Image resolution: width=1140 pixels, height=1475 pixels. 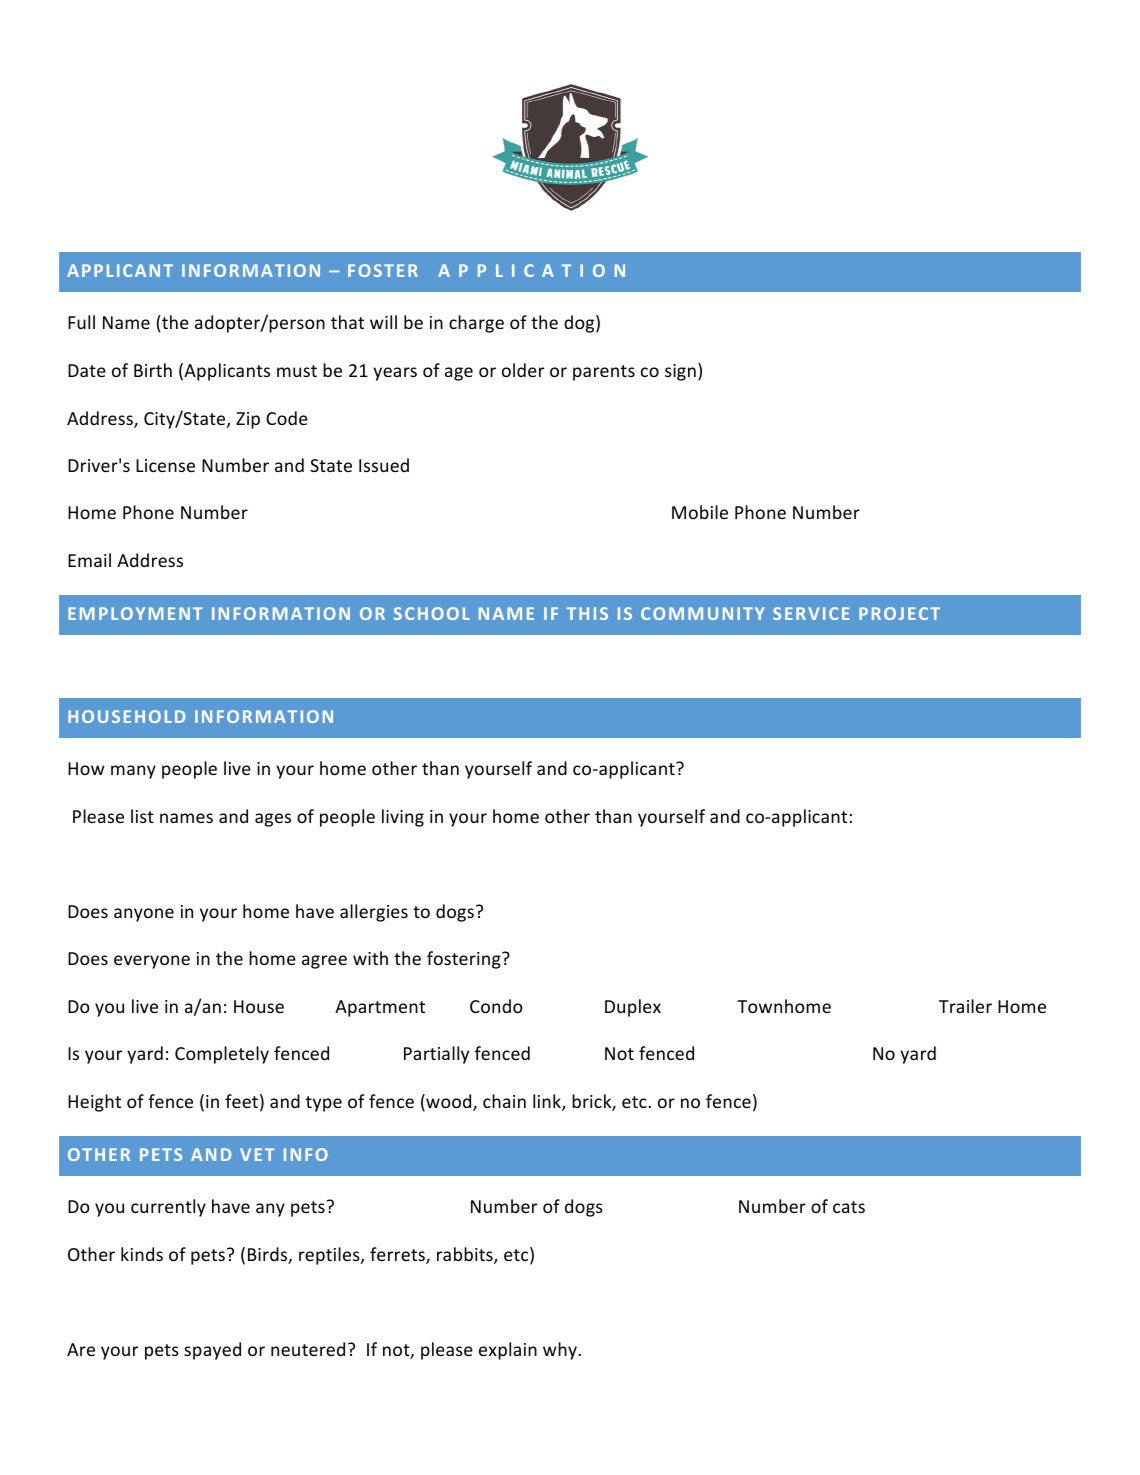 I want to click on EMPLOYMENT, so click(x=135, y=613).
